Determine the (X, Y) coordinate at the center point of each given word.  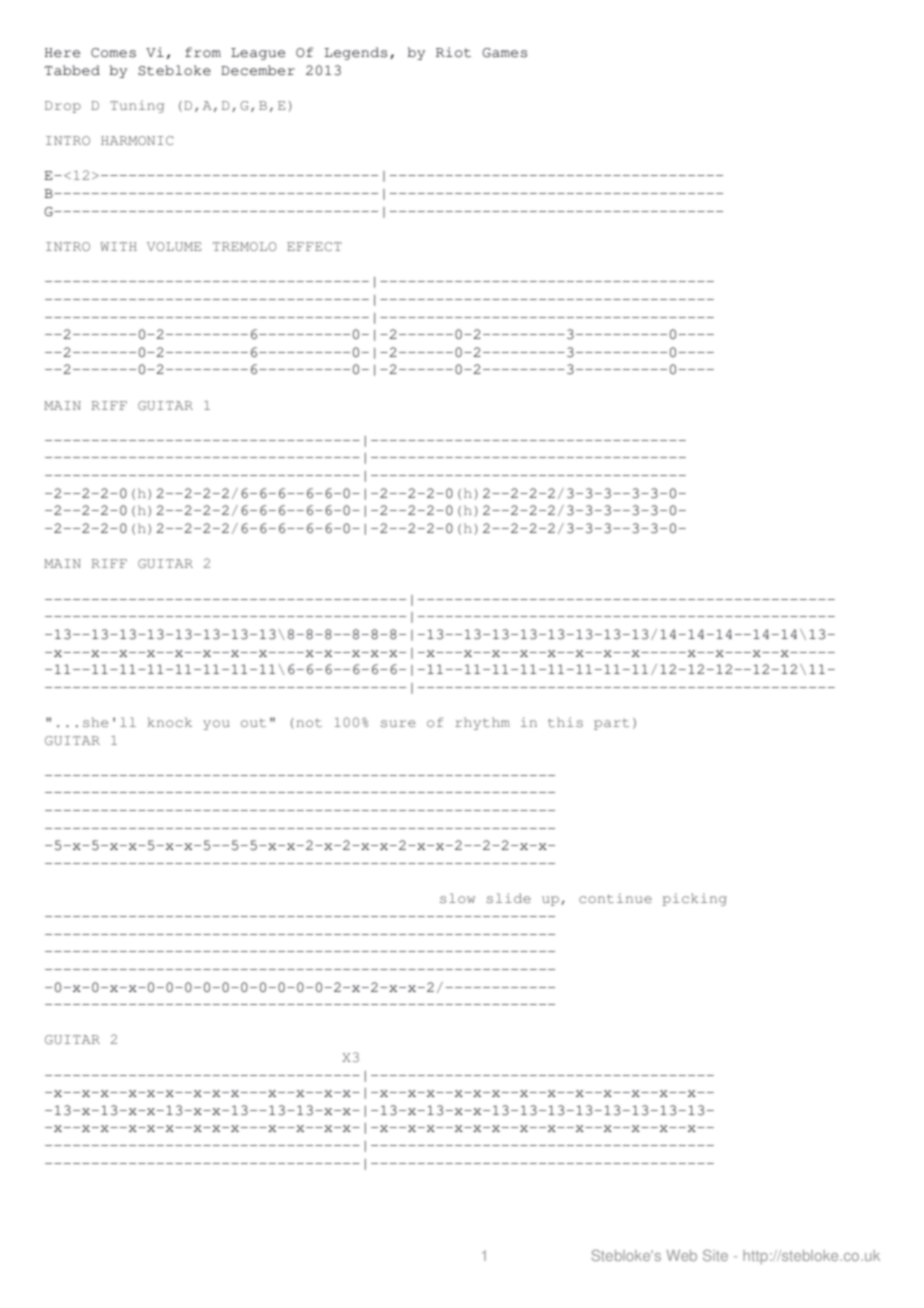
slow (457, 898)
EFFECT (314, 246)
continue (615, 898)
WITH (118, 246)
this (565, 722)
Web (681, 1255)
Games (505, 53)
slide (509, 898)
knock (169, 722)
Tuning (137, 106)
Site (715, 1255)
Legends (355, 53)
